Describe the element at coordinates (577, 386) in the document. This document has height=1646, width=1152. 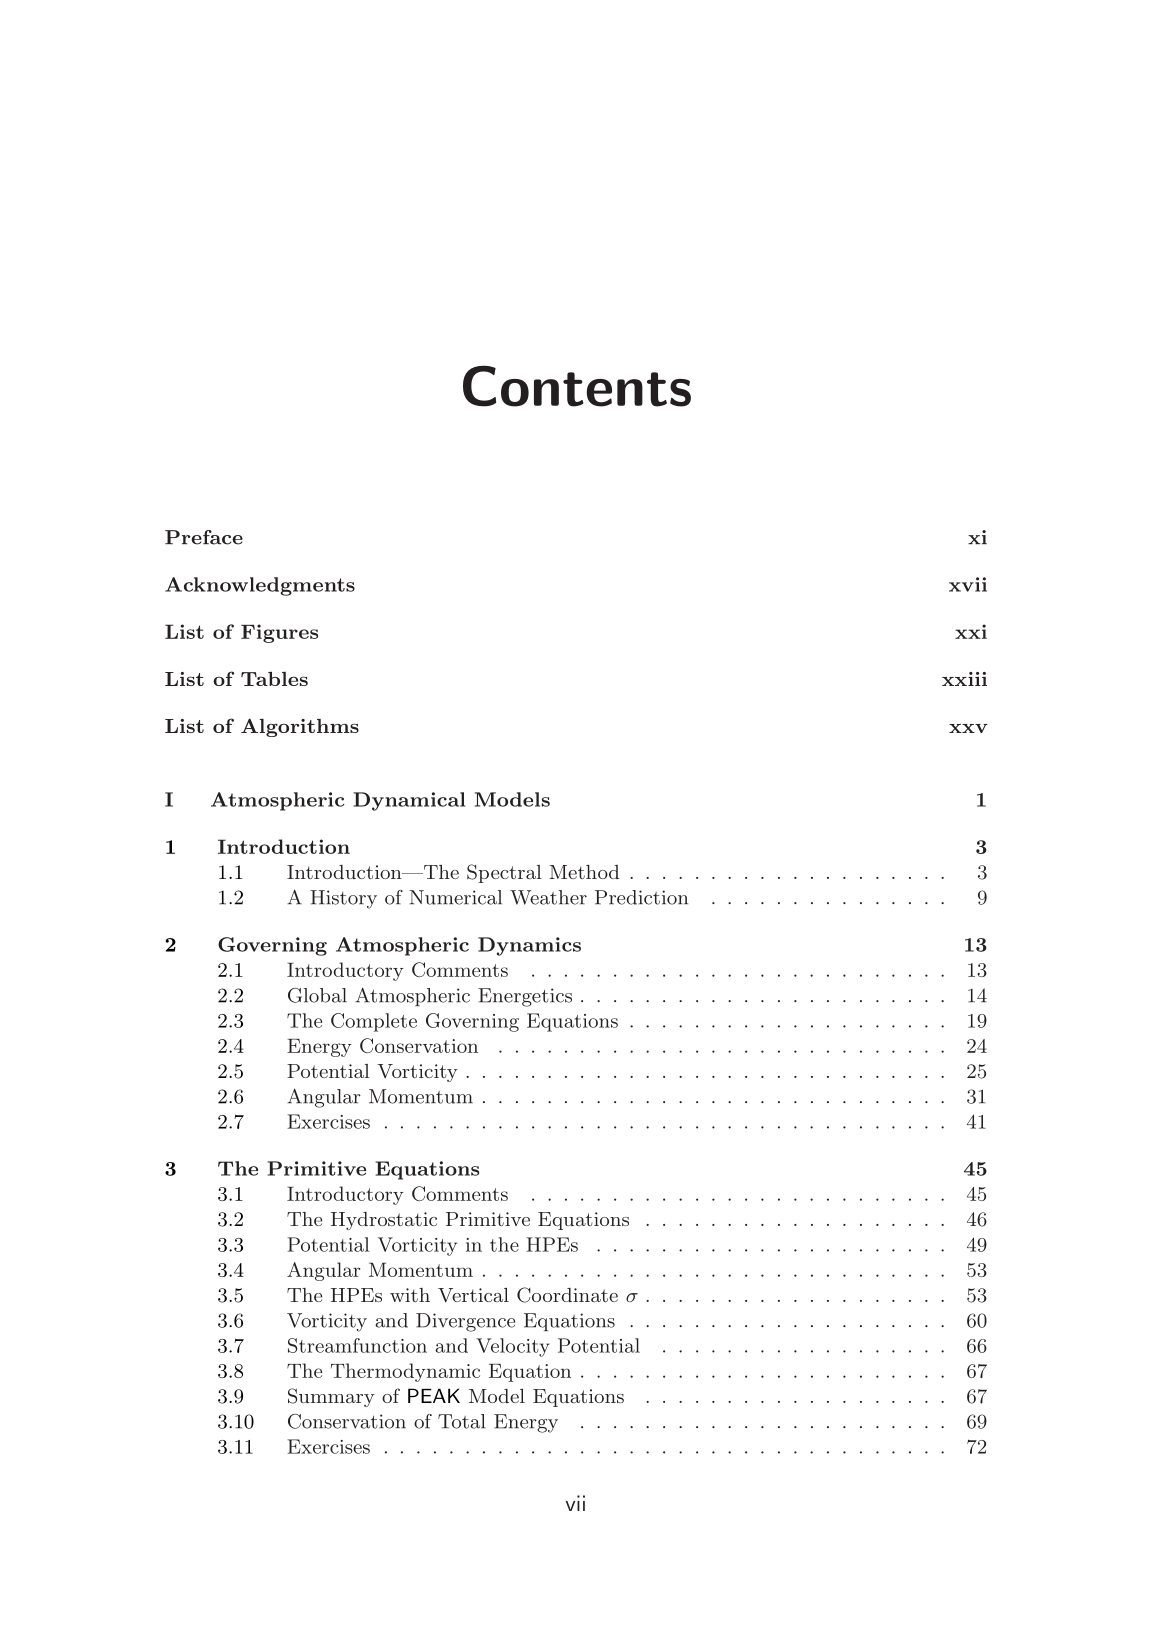
I see `Contents` at that location.
